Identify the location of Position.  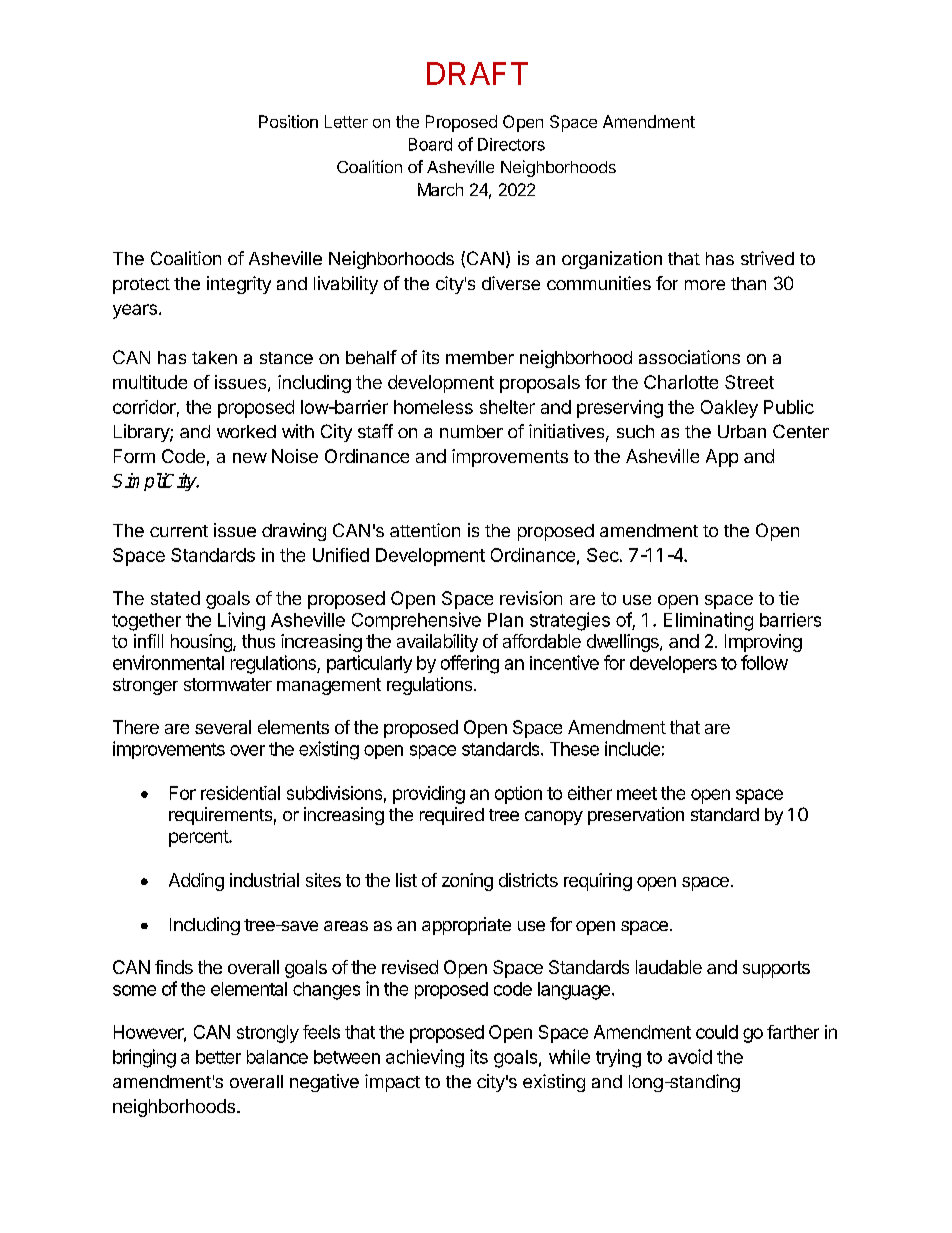
(288, 121).
